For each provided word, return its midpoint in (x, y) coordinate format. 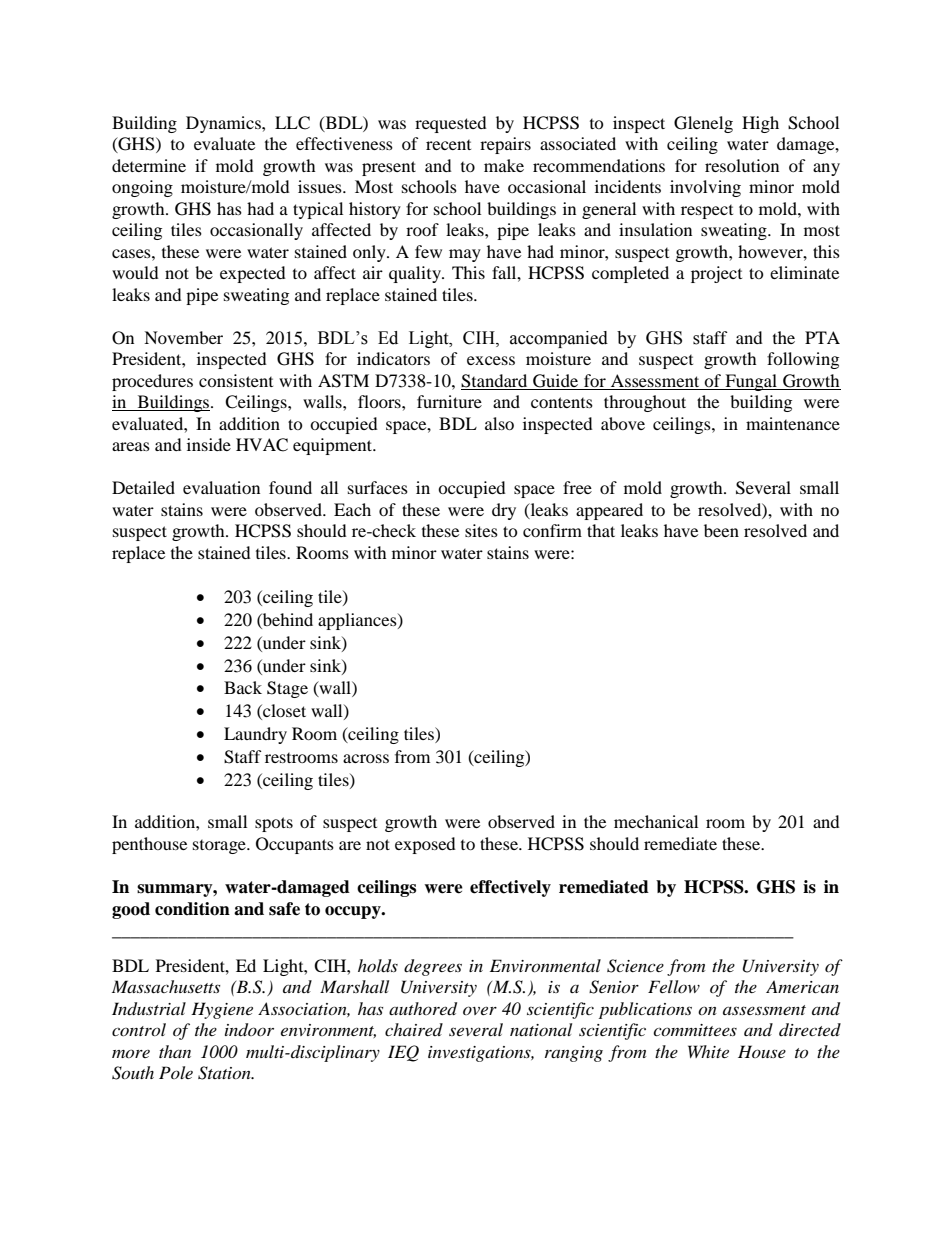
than (175, 1051)
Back (243, 687)
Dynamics (224, 124)
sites (481, 530)
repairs (505, 145)
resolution (742, 165)
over (480, 1010)
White (708, 1051)
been (721, 530)
